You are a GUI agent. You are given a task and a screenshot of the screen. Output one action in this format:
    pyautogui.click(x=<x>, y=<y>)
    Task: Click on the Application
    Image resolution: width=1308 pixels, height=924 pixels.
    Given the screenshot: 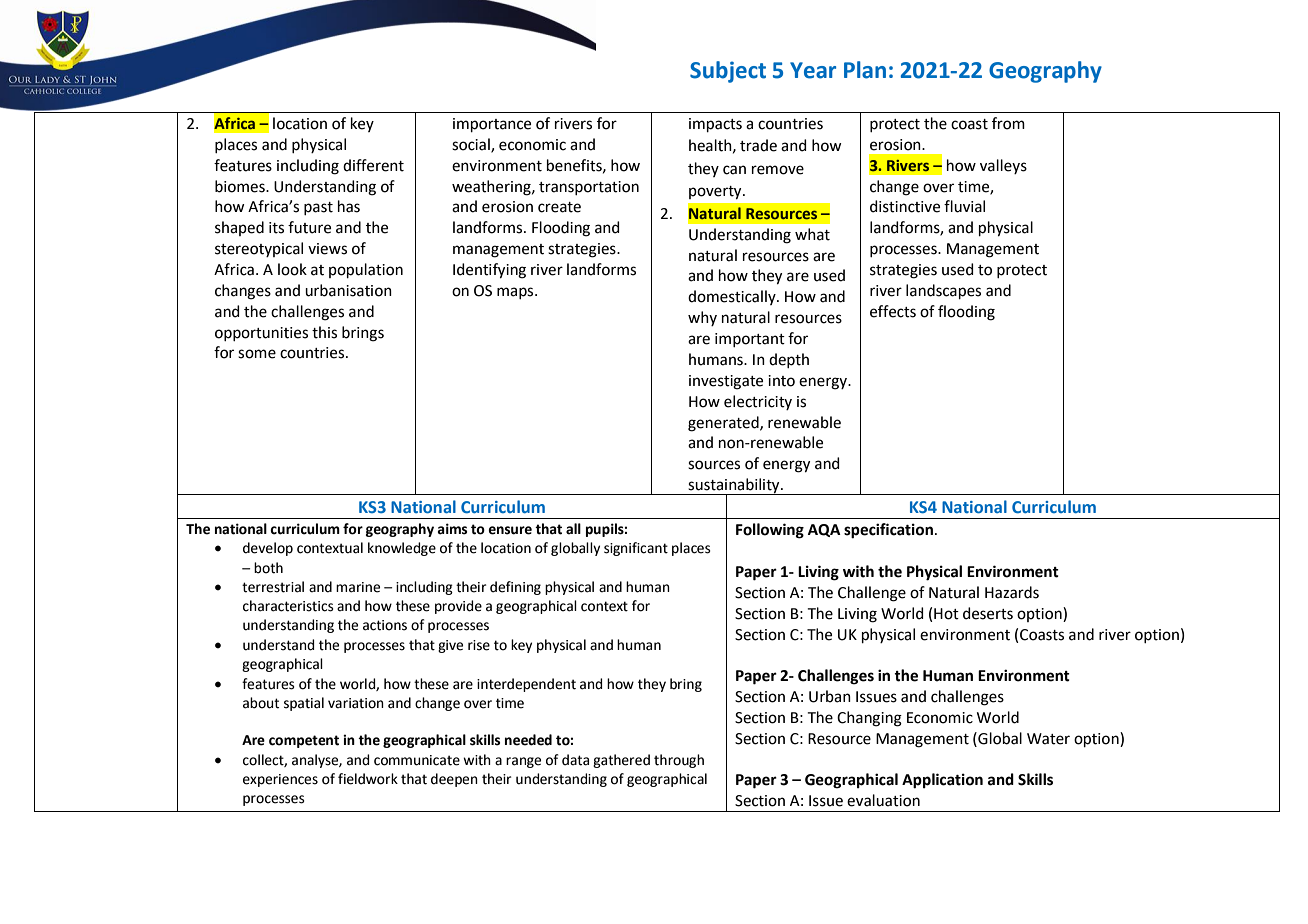 What is the action you would take?
    pyautogui.click(x=942, y=781)
